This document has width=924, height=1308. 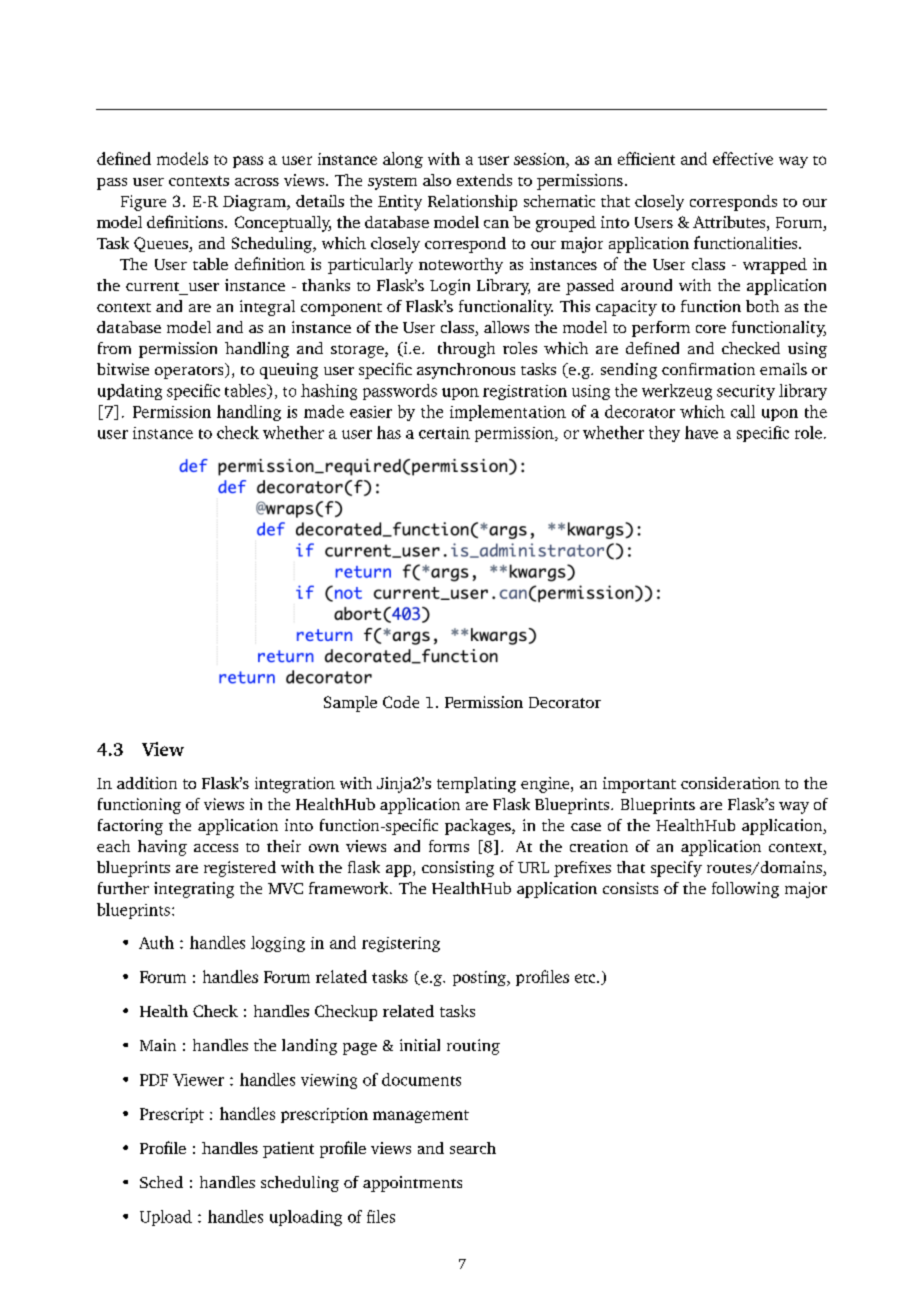 What do you see at coordinates (288, 1150) in the document?
I see `patient` at bounding box center [288, 1150].
